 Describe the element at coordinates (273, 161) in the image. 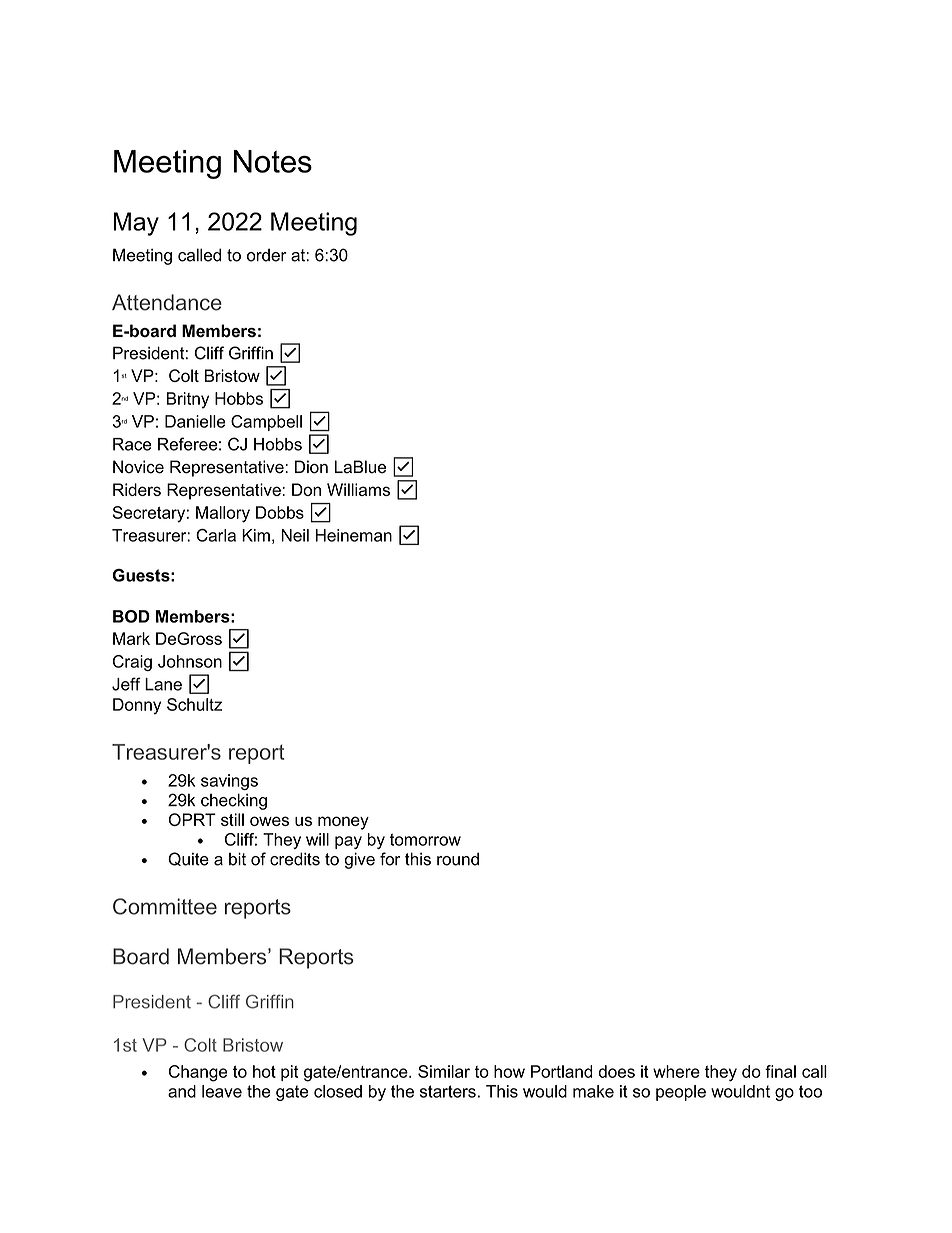

I see `Notes` at that location.
